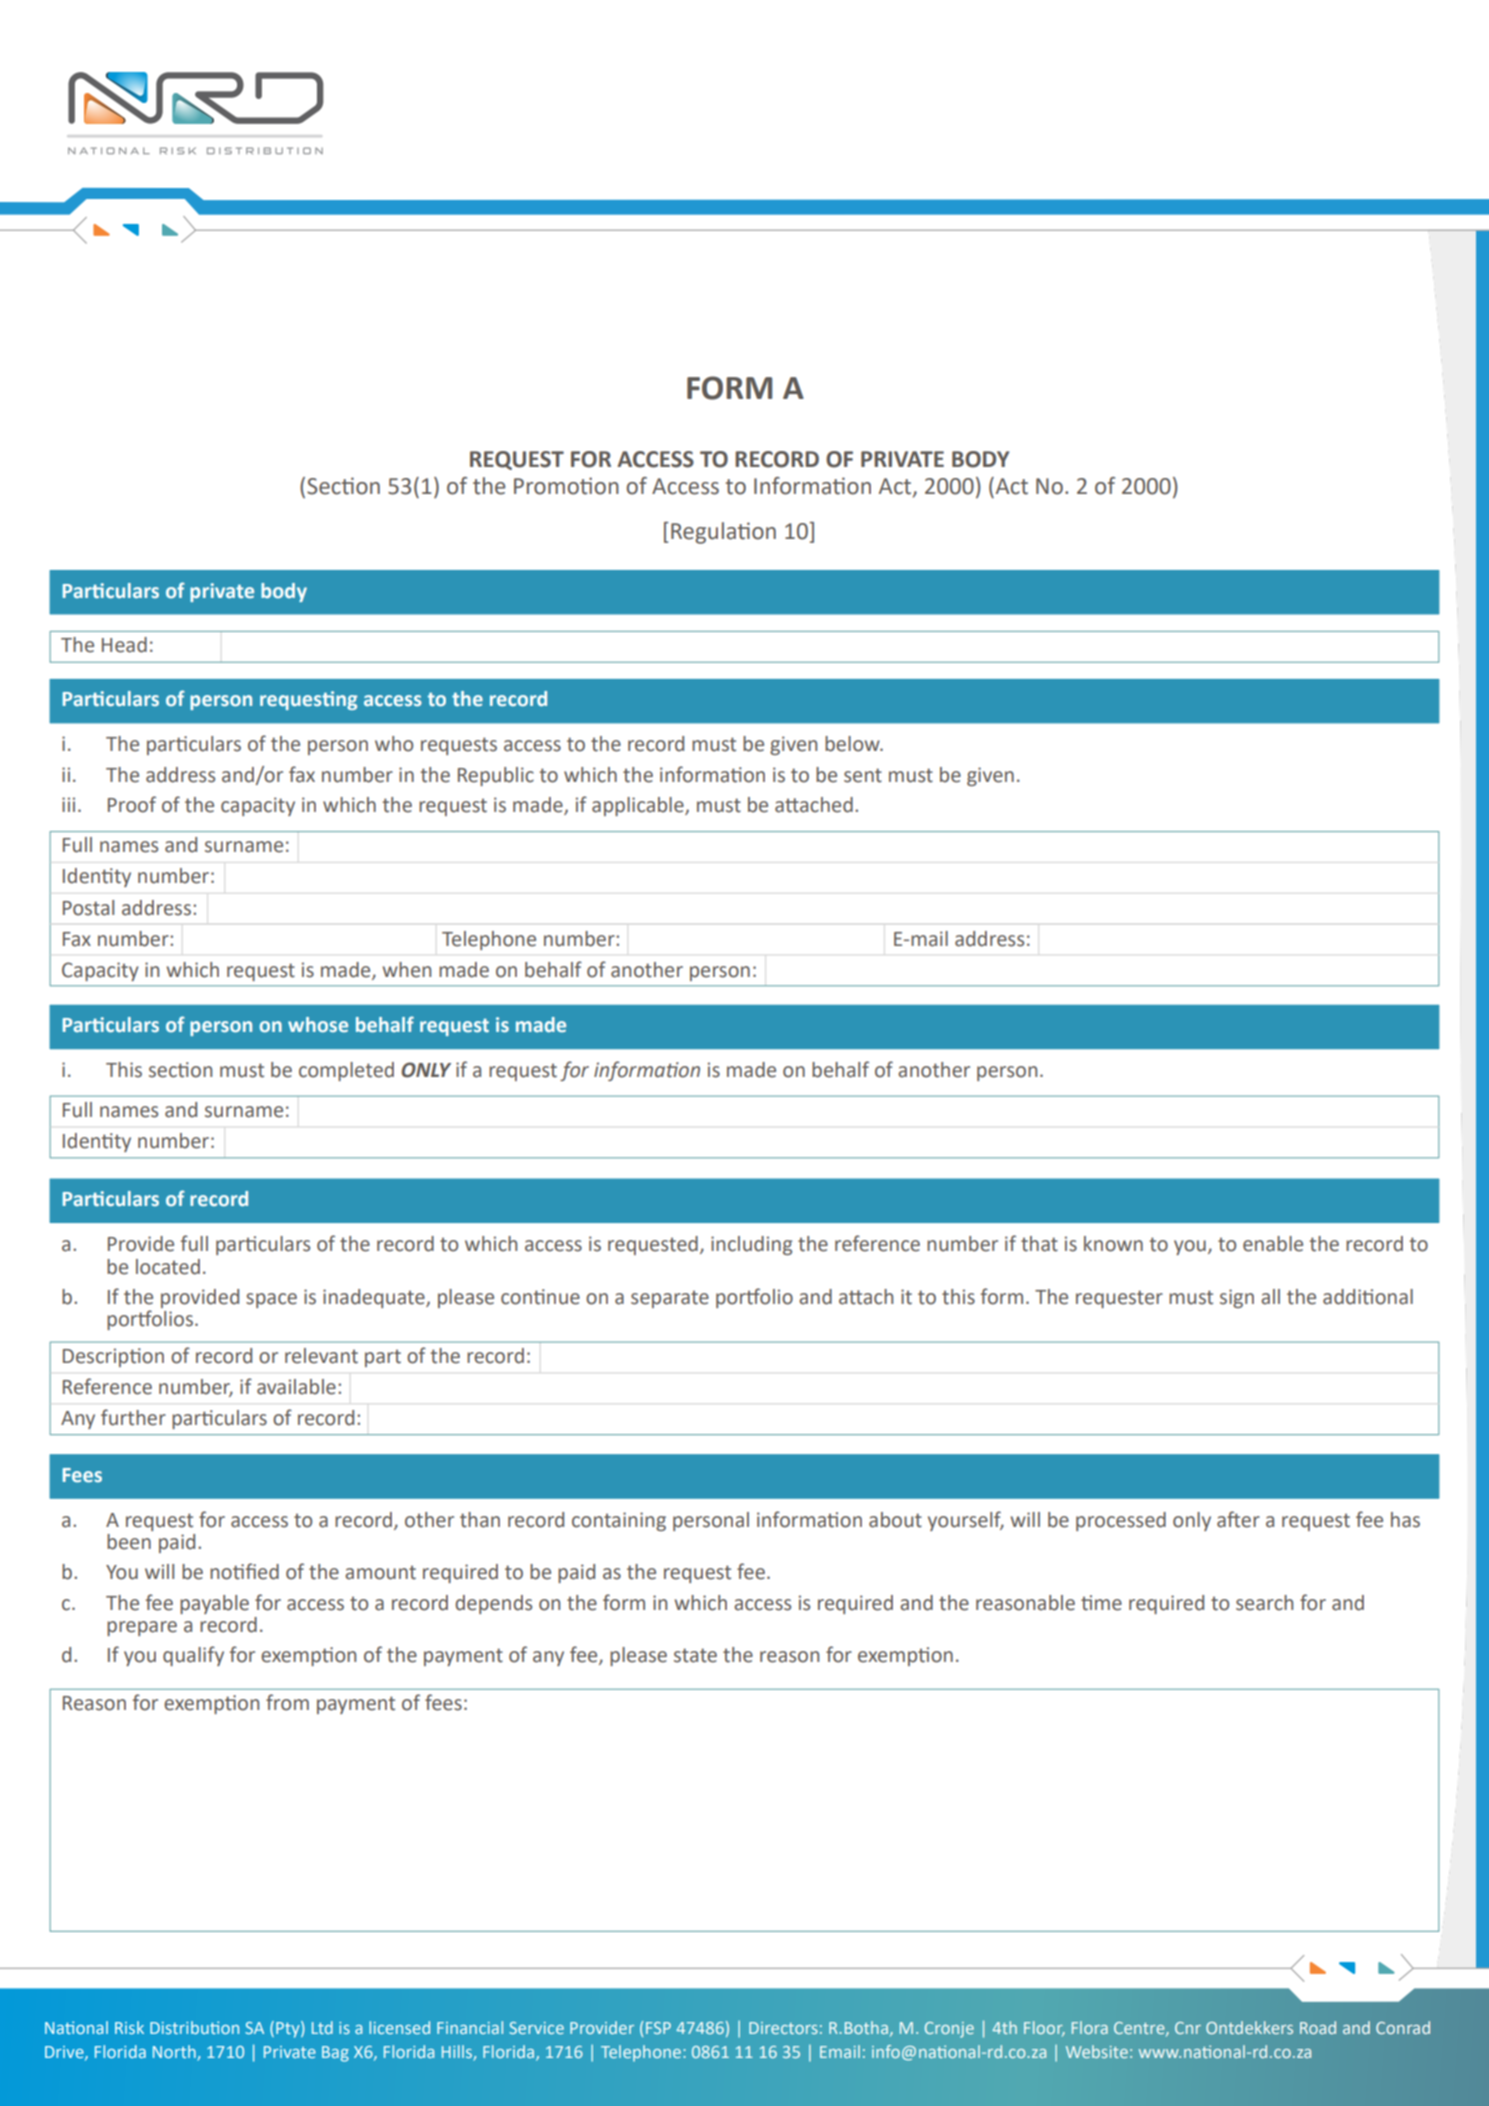  What do you see at coordinates (168, 1267) in the page?
I see `located` at bounding box center [168, 1267].
